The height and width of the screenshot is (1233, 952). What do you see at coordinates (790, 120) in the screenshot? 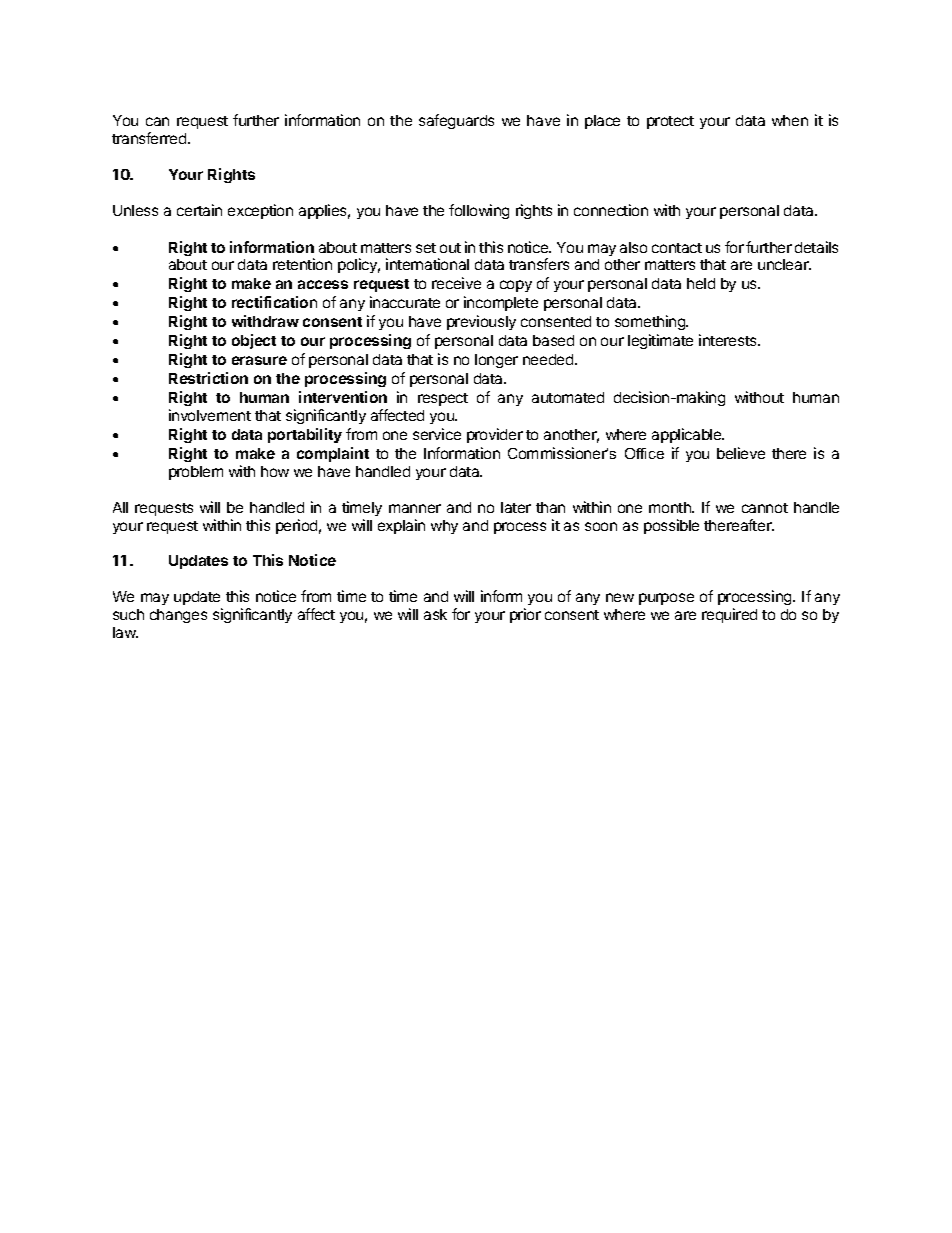
I see `when` at bounding box center [790, 120].
